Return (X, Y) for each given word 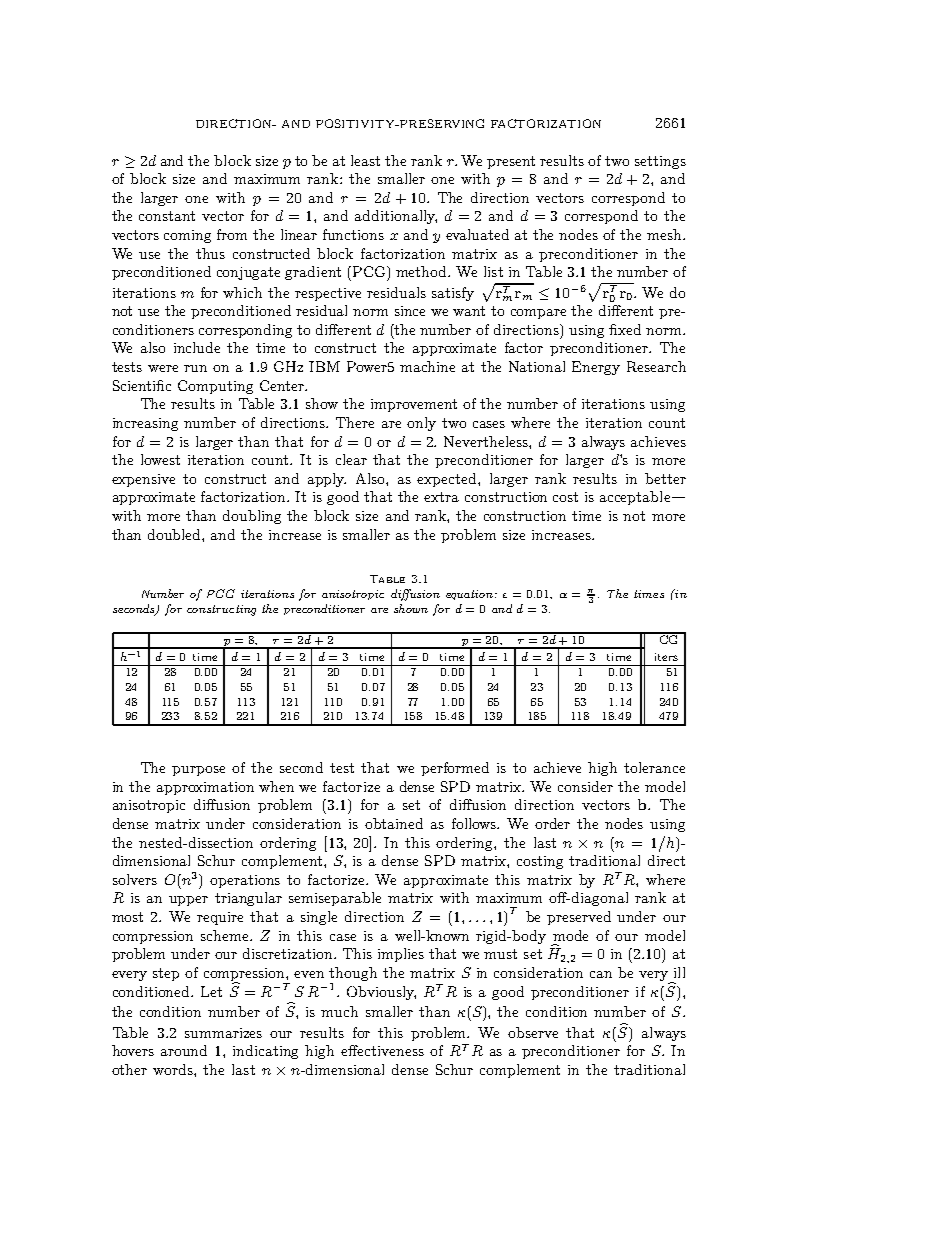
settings (660, 162)
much (339, 1011)
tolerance (654, 767)
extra (441, 497)
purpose (198, 771)
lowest (160, 459)
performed (455, 769)
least (365, 160)
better (665, 478)
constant (167, 216)
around (184, 1050)
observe (533, 1032)
